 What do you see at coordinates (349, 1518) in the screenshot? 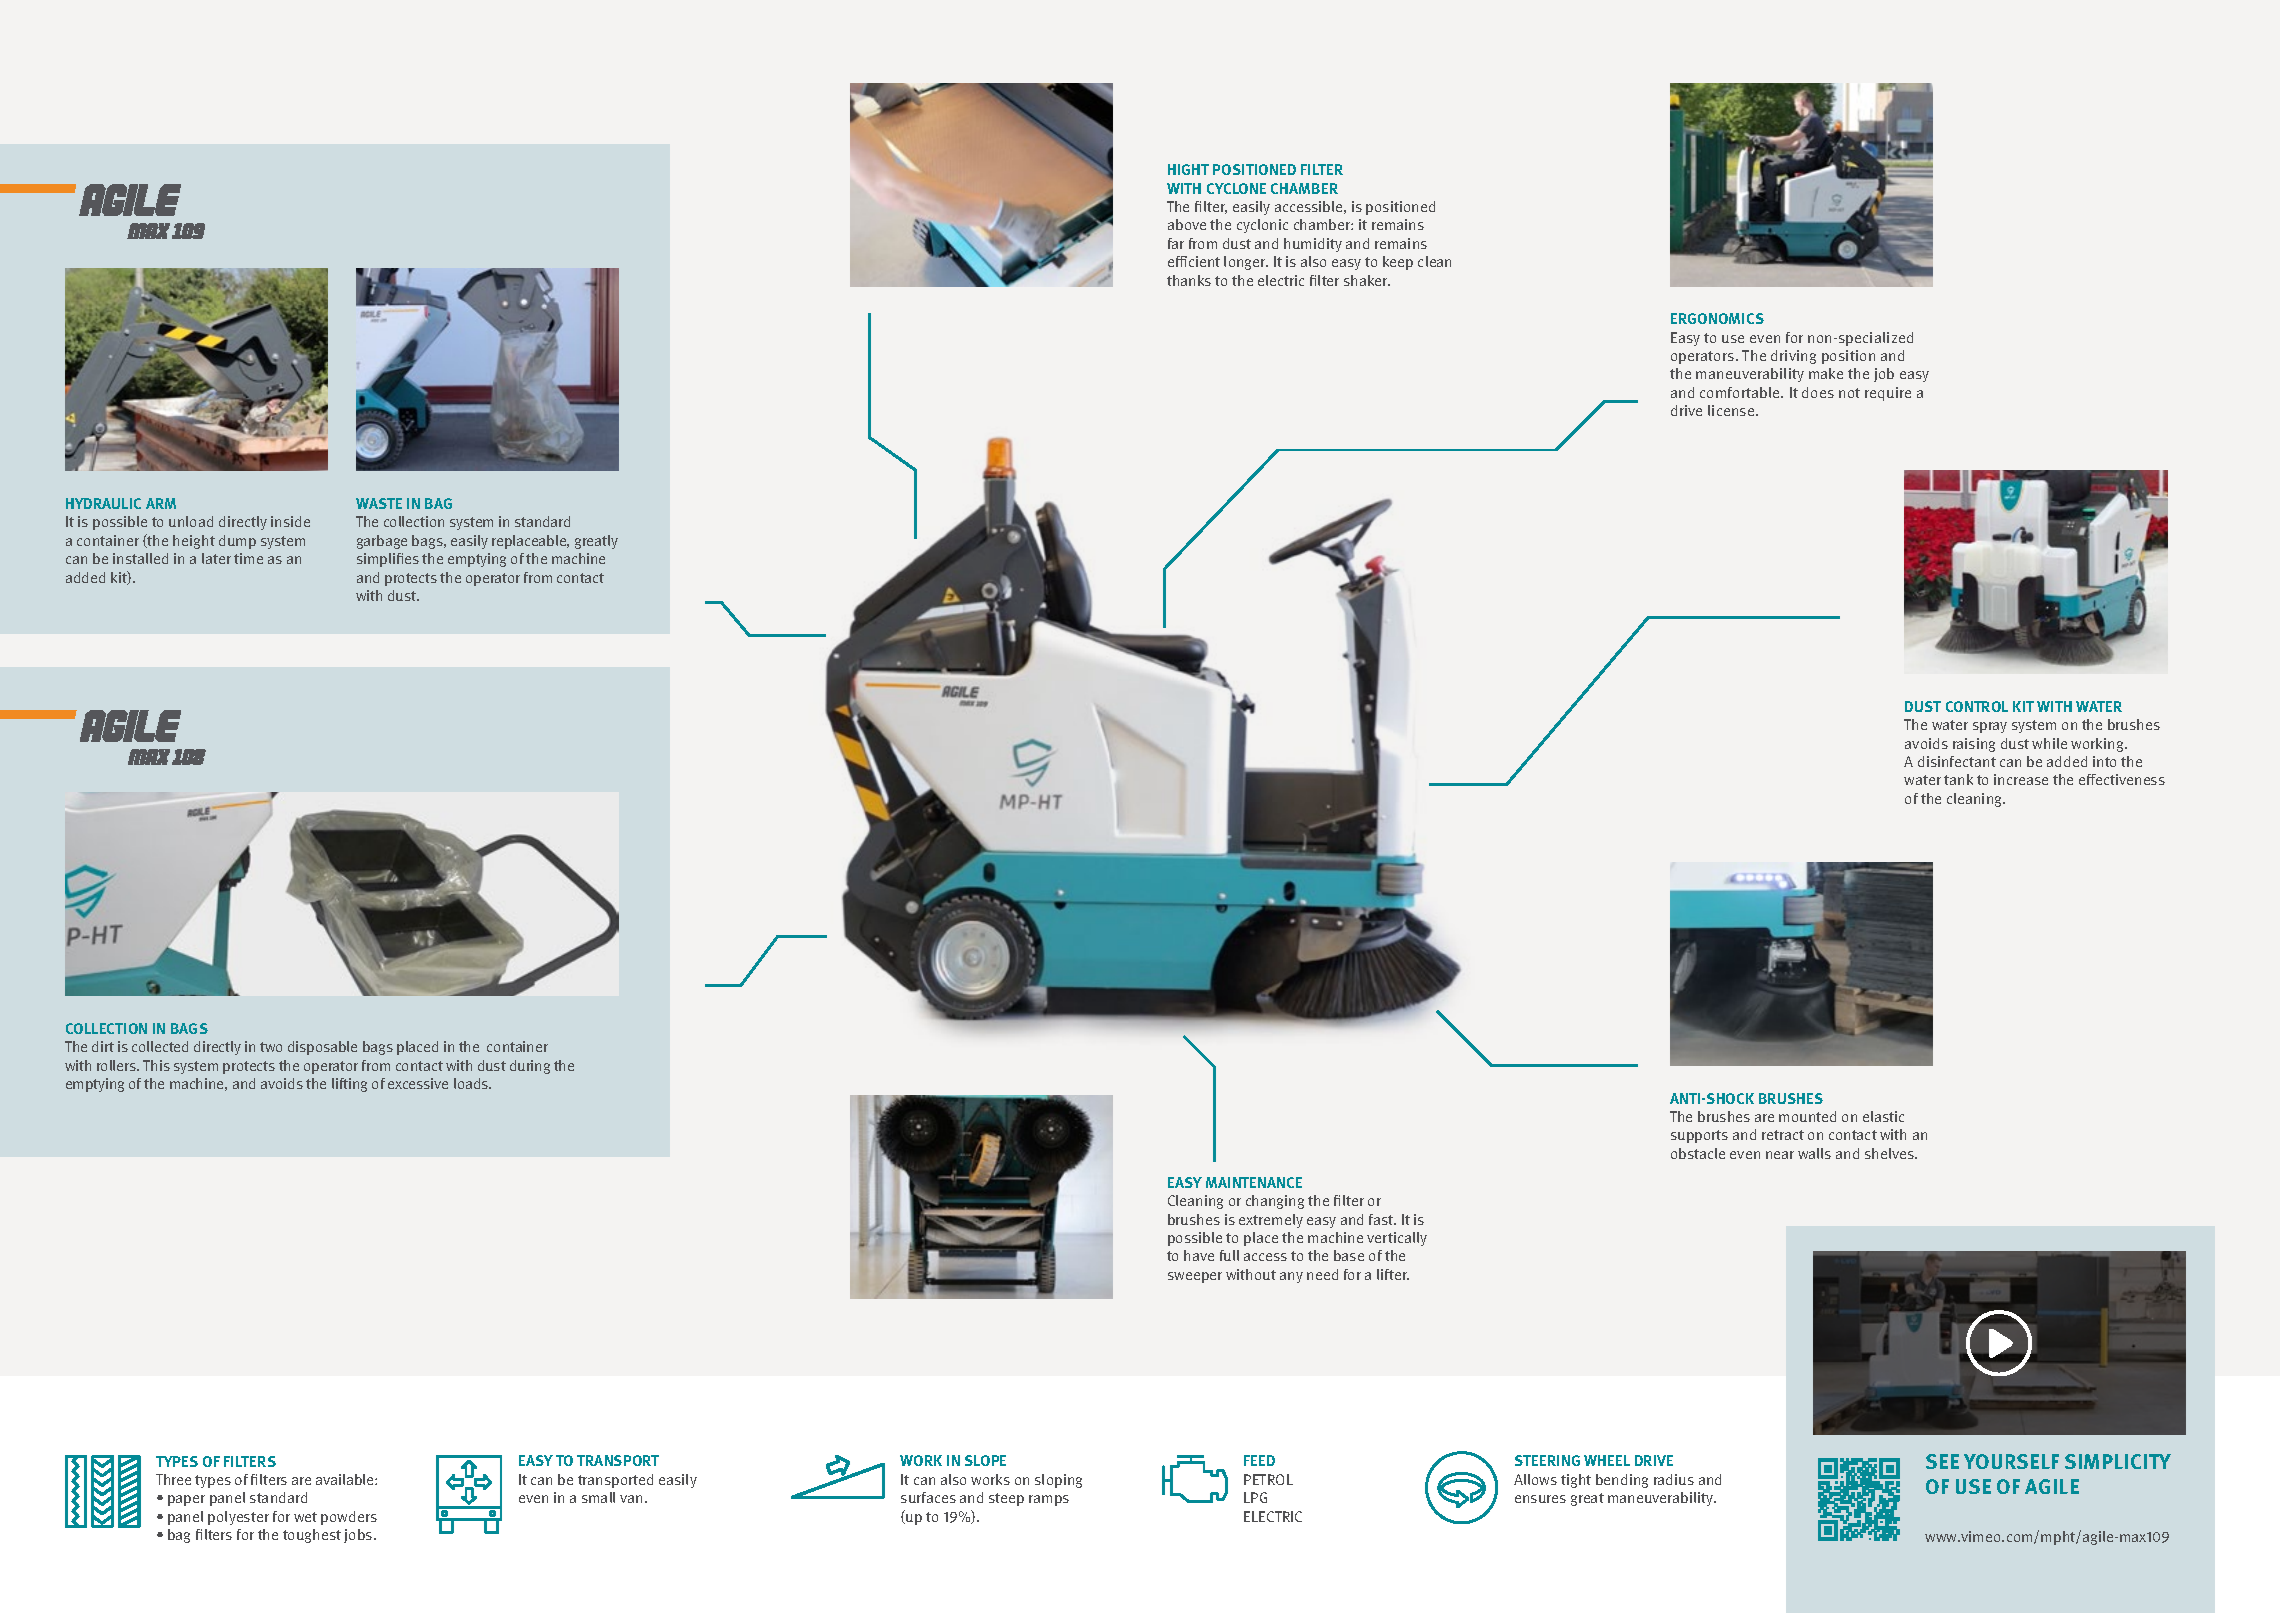
I see `powders` at bounding box center [349, 1518].
